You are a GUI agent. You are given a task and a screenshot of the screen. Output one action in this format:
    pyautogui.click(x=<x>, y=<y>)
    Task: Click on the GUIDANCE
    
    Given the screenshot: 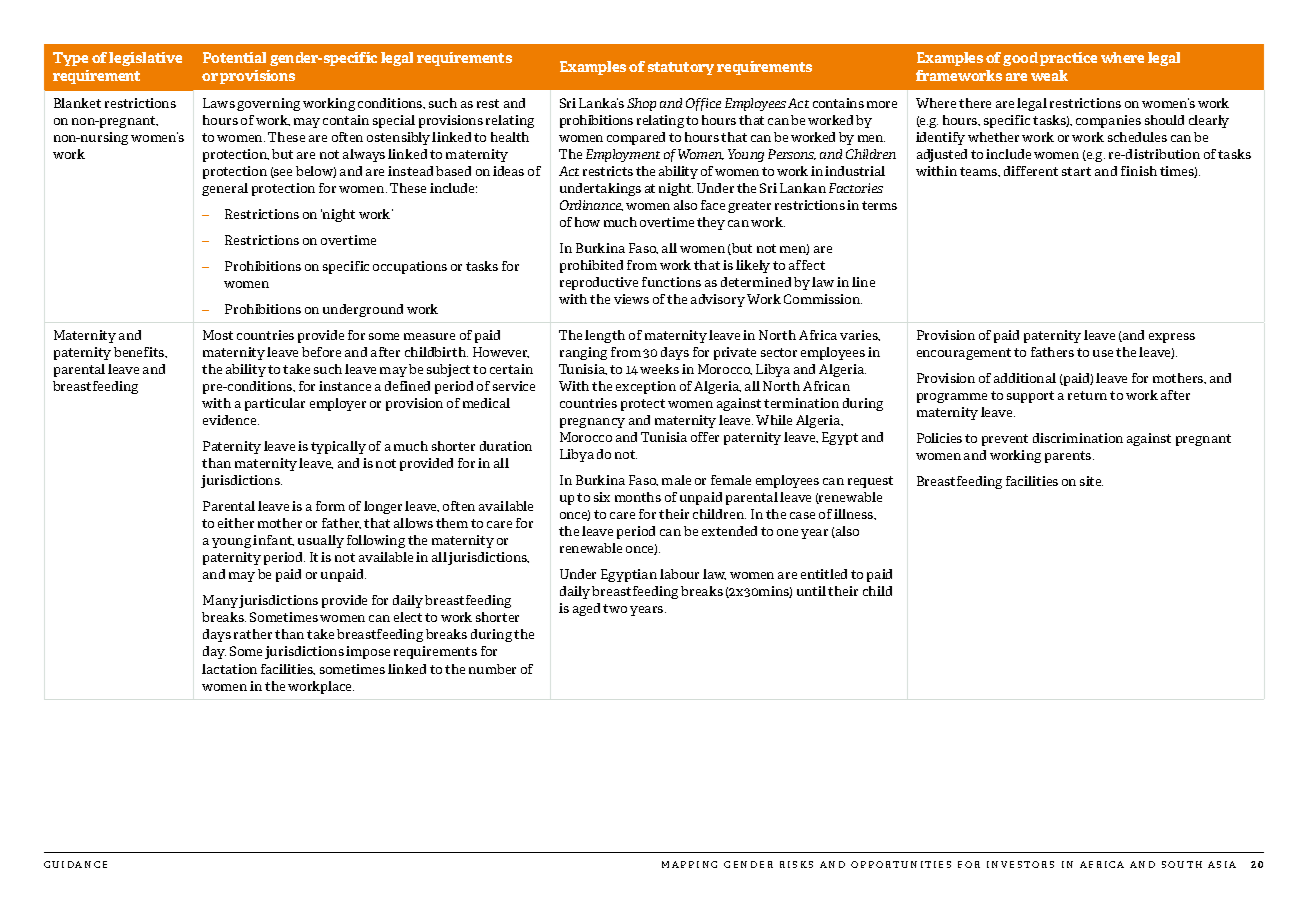 What is the action you would take?
    pyautogui.click(x=75, y=864)
